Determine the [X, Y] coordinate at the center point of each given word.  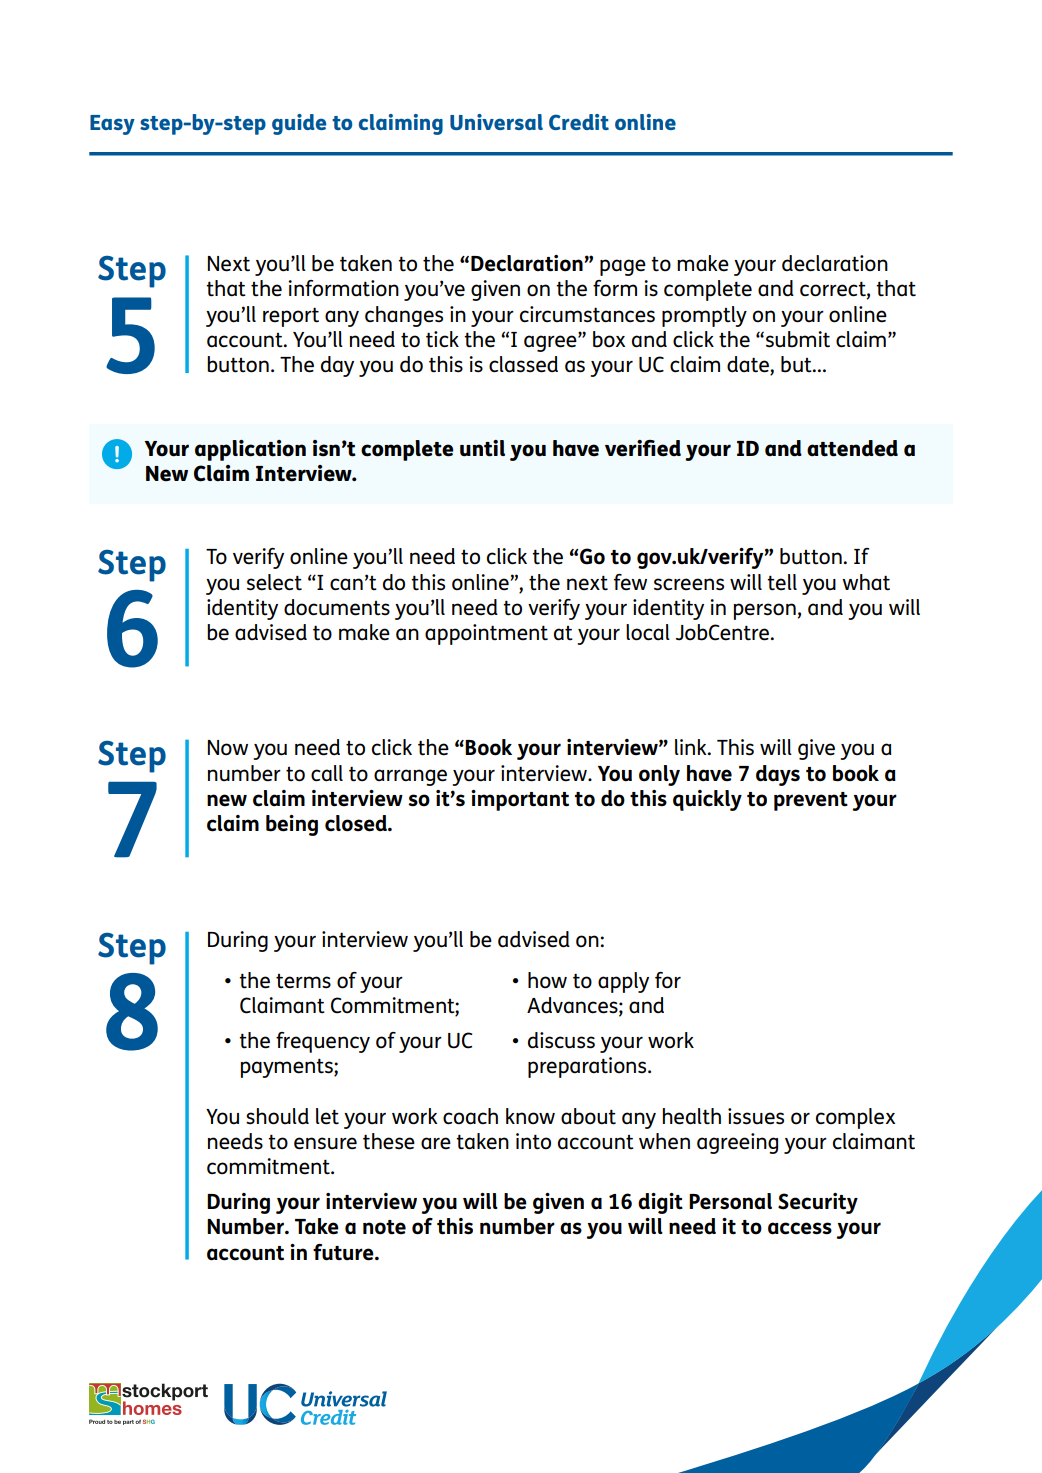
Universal [496, 122]
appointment [486, 634]
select [274, 582]
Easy [112, 125]
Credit [579, 122]
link [692, 747]
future [344, 1252]
